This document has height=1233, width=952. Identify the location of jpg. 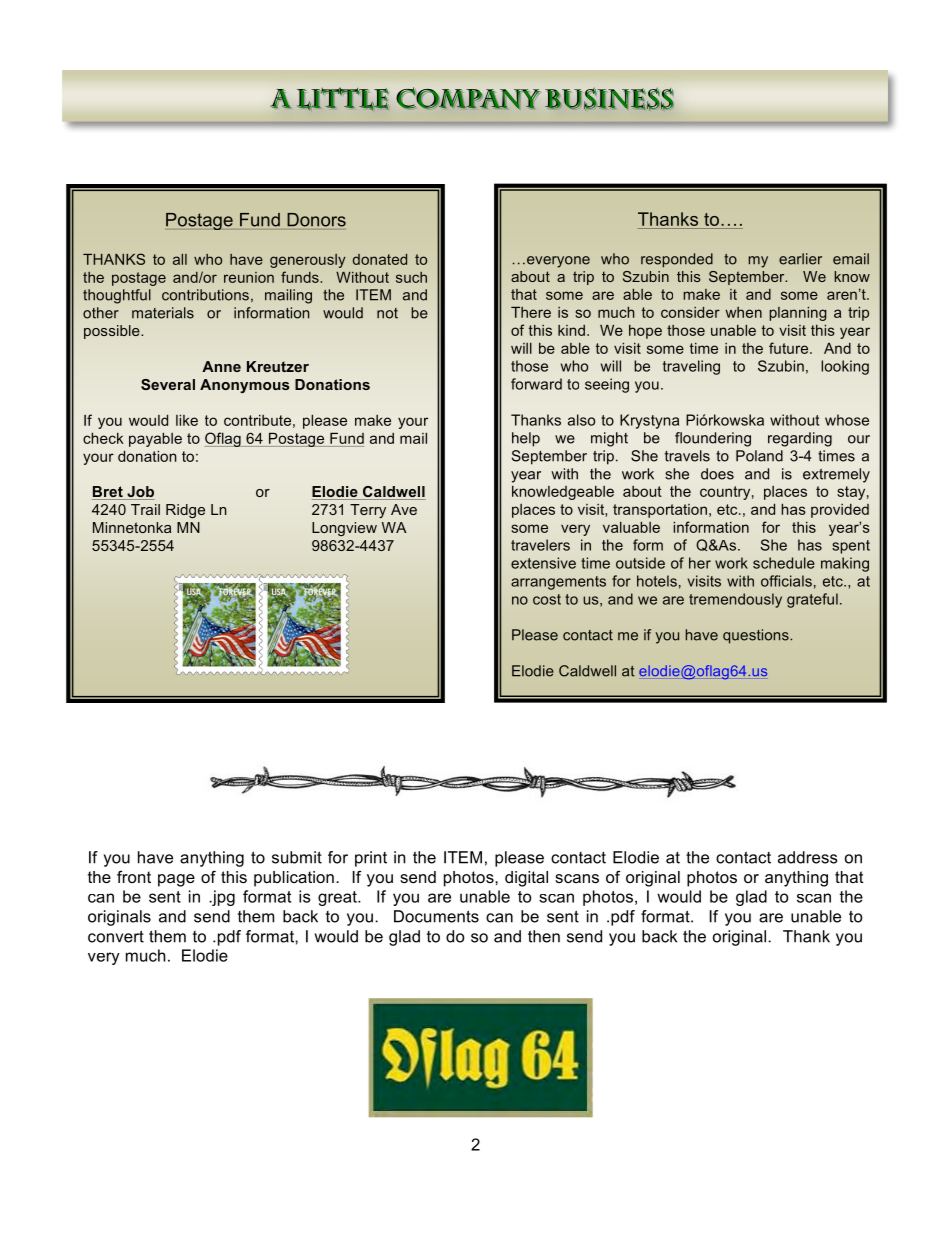
(222, 898).
